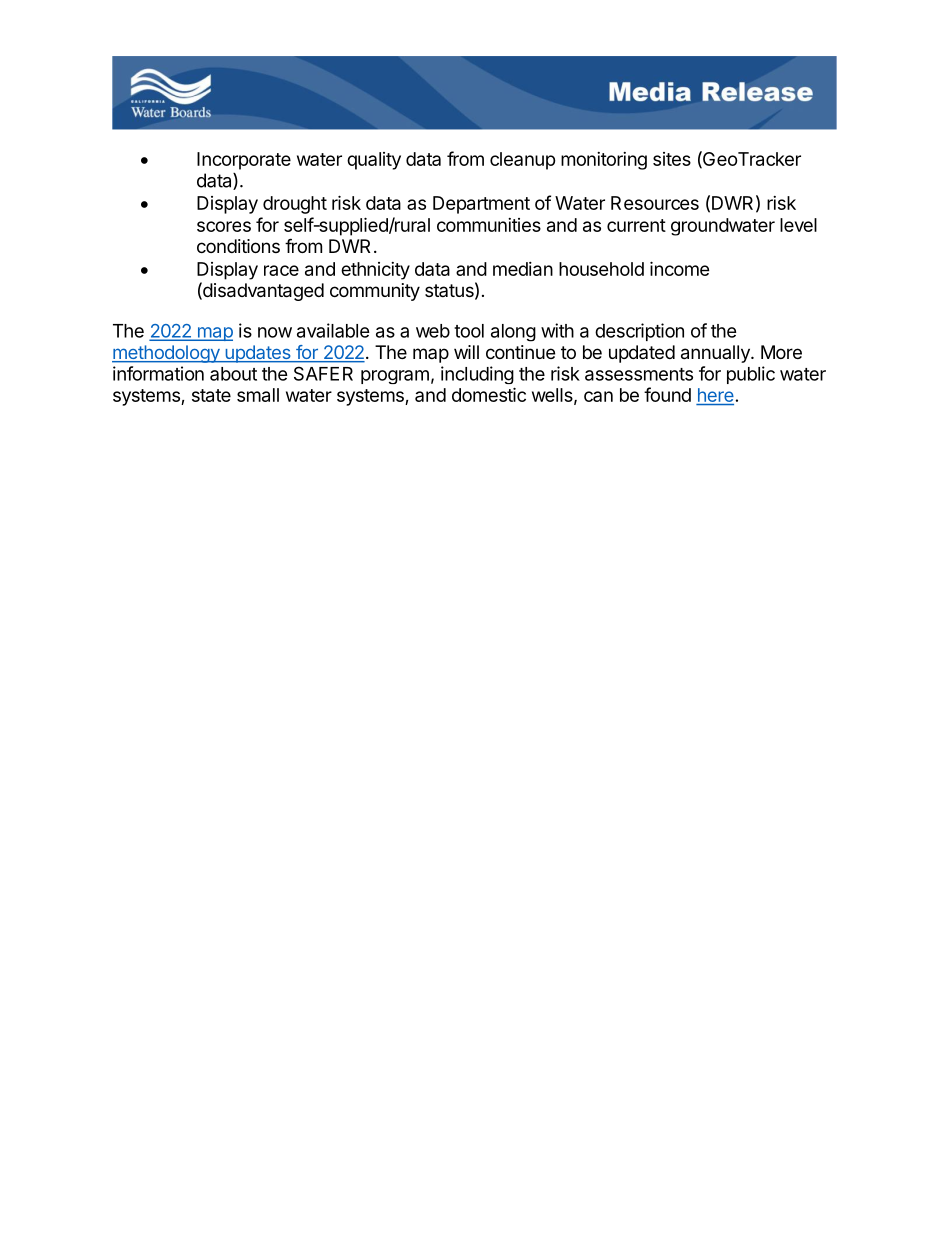 This image has height=1233, width=952. What do you see at coordinates (224, 226) in the image?
I see `scores` at bounding box center [224, 226].
